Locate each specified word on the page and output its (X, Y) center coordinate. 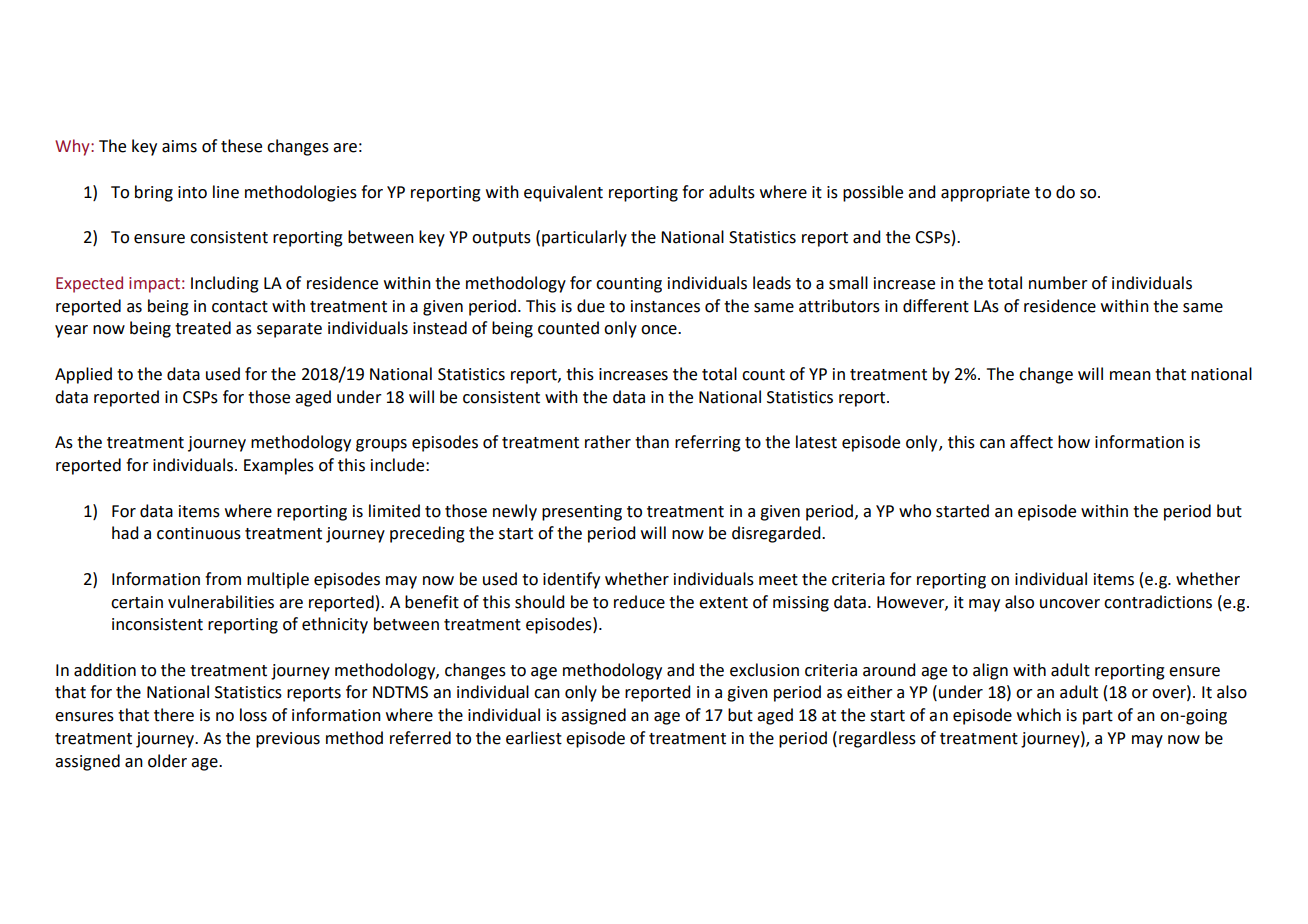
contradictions (1158, 602)
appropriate (985, 194)
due (591, 306)
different (936, 306)
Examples (279, 466)
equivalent (563, 193)
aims (179, 146)
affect (1031, 442)
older (167, 761)
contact (240, 307)
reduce (639, 602)
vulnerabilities (221, 602)
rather (608, 442)
